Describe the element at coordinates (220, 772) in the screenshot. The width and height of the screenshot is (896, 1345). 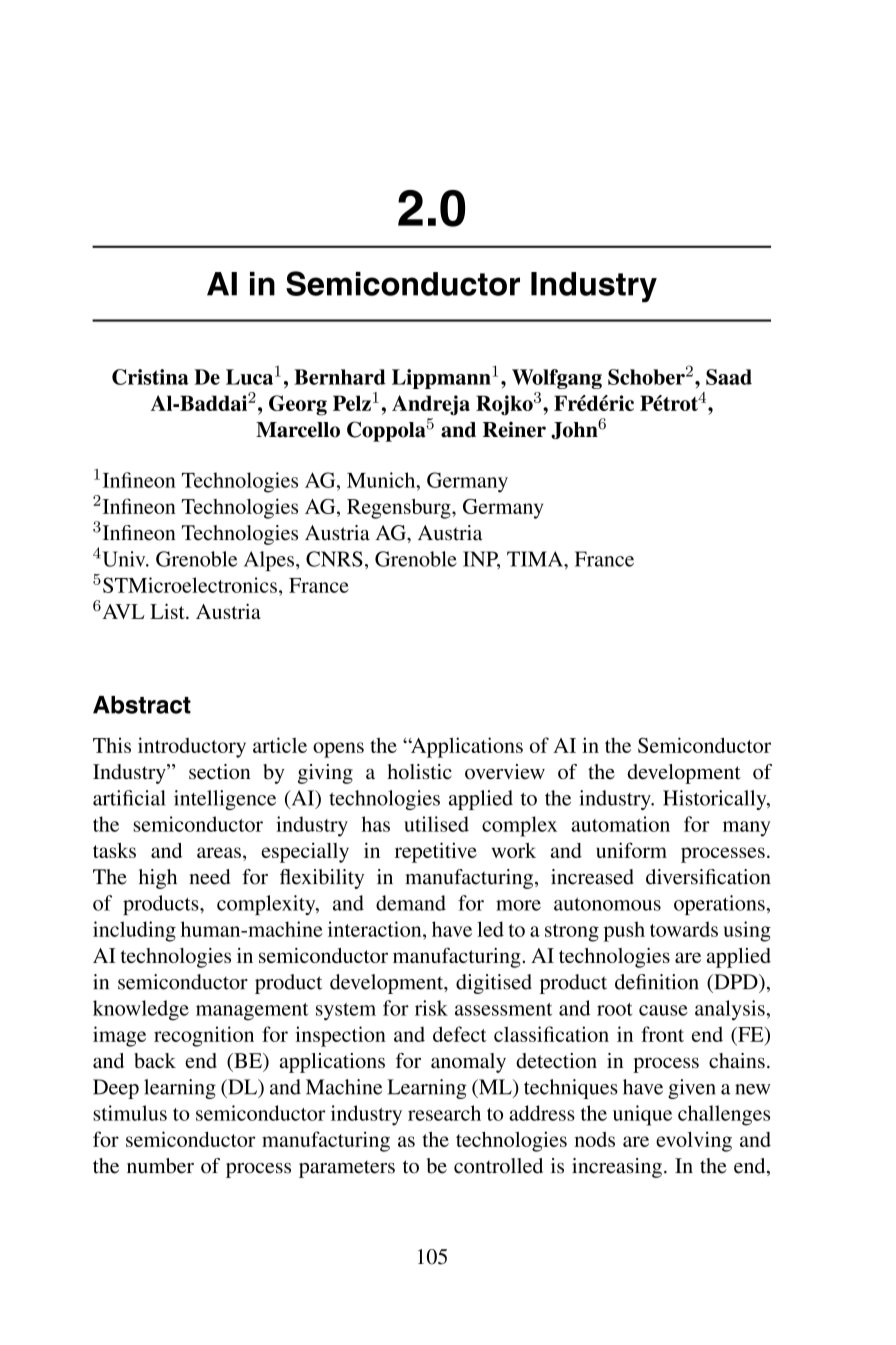
I see `section` at that location.
